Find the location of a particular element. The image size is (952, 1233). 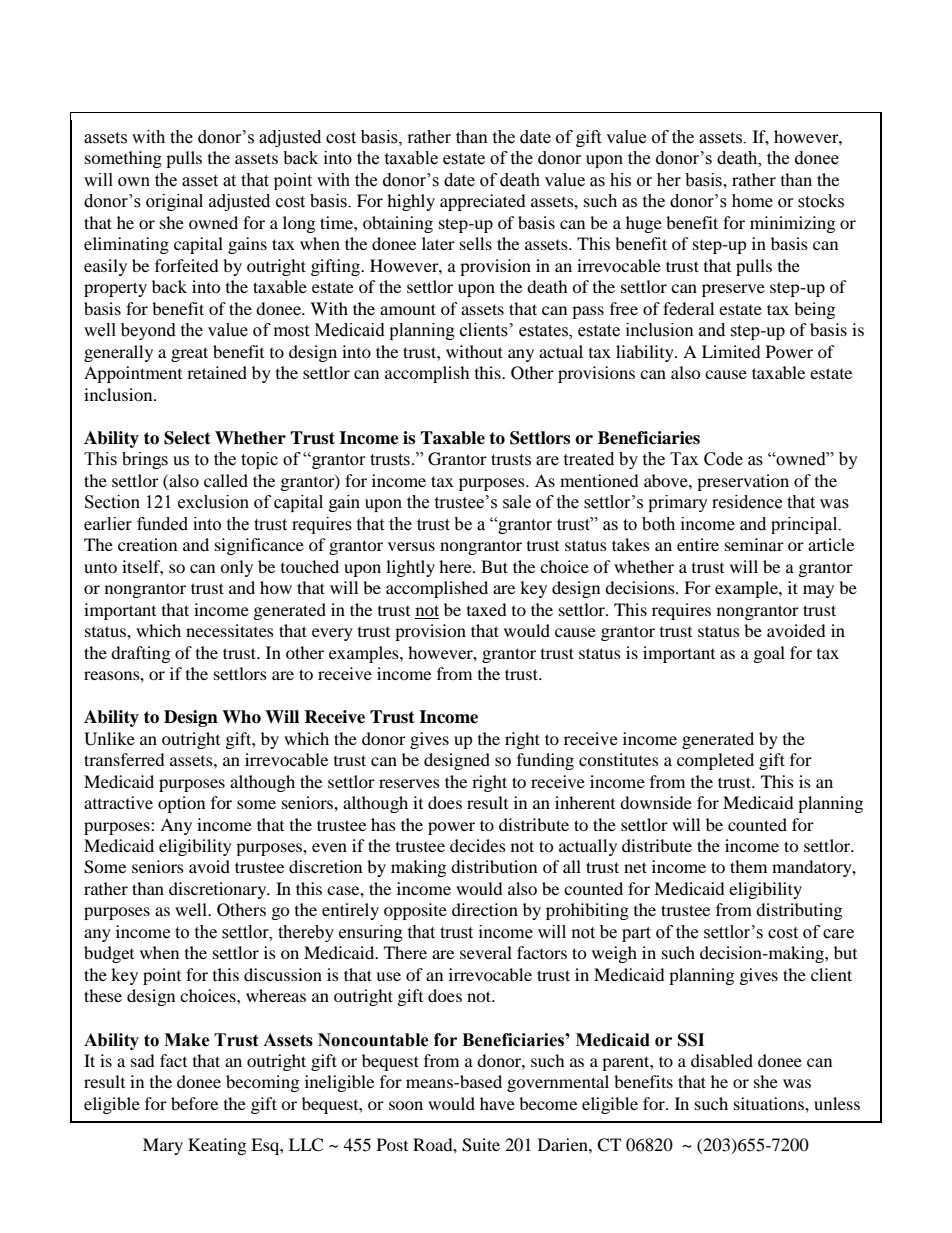

original is located at coordinates (174, 202).
